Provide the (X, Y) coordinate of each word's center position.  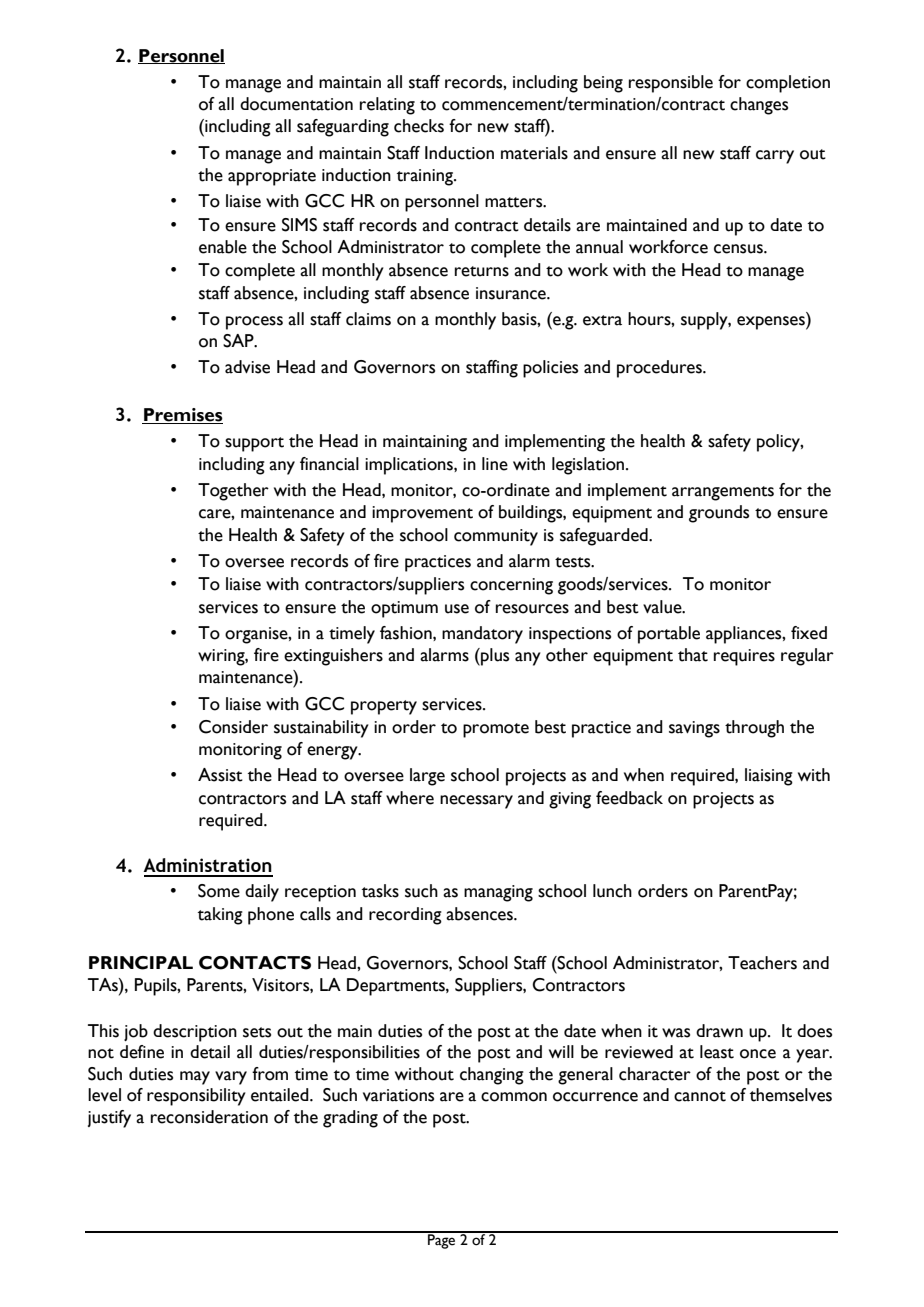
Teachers (762, 963)
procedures (660, 369)
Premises (182, 416)
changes (759, 106)
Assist (220, 775)
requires (744, 657)
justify (109, 1119)
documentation (296, 104)
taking (220, 916)
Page (442, 1240)
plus (494, 657)
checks (419, 126)
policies (550, 369)
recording (405, 916)
